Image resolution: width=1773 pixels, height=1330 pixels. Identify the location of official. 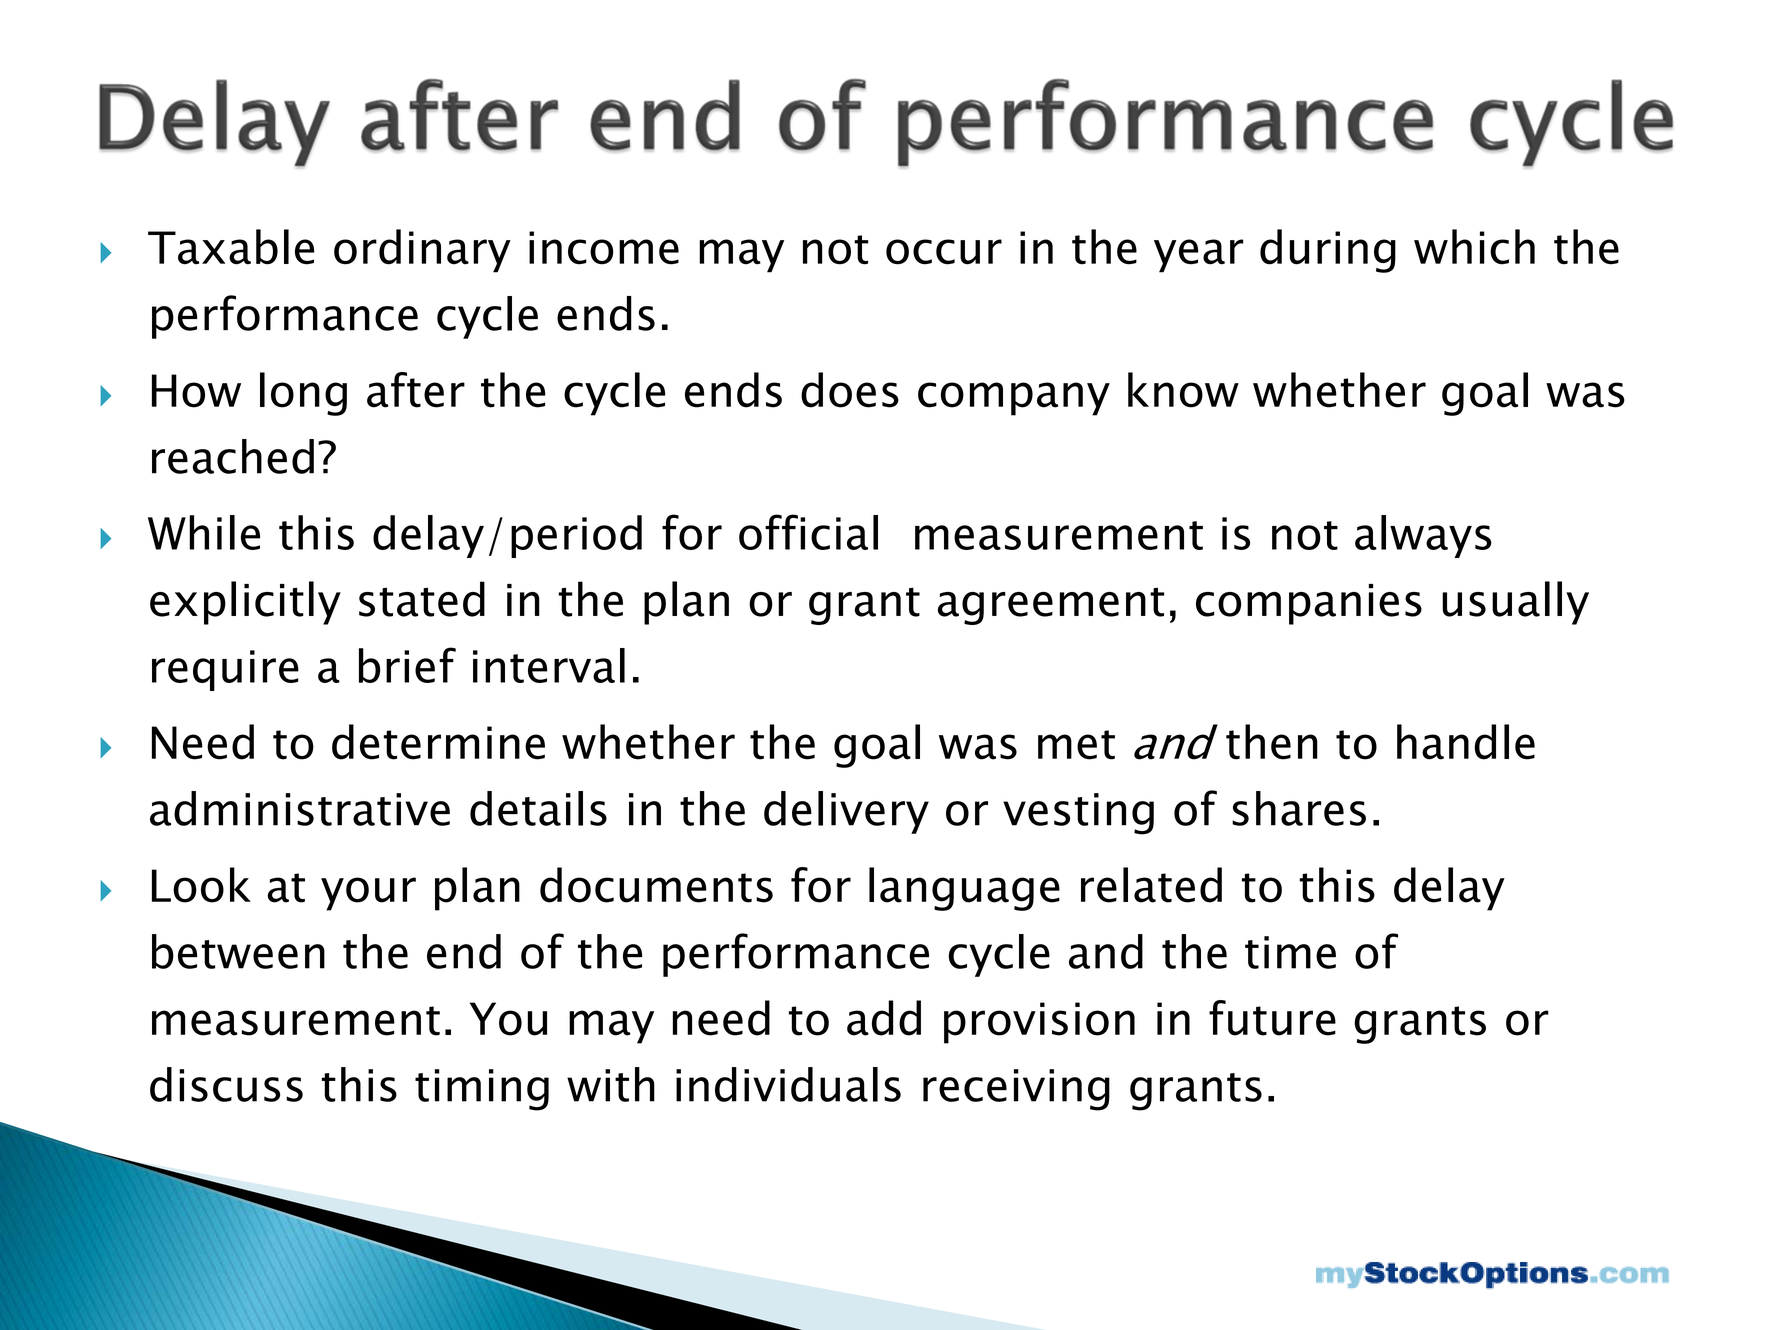
(808, 532).
